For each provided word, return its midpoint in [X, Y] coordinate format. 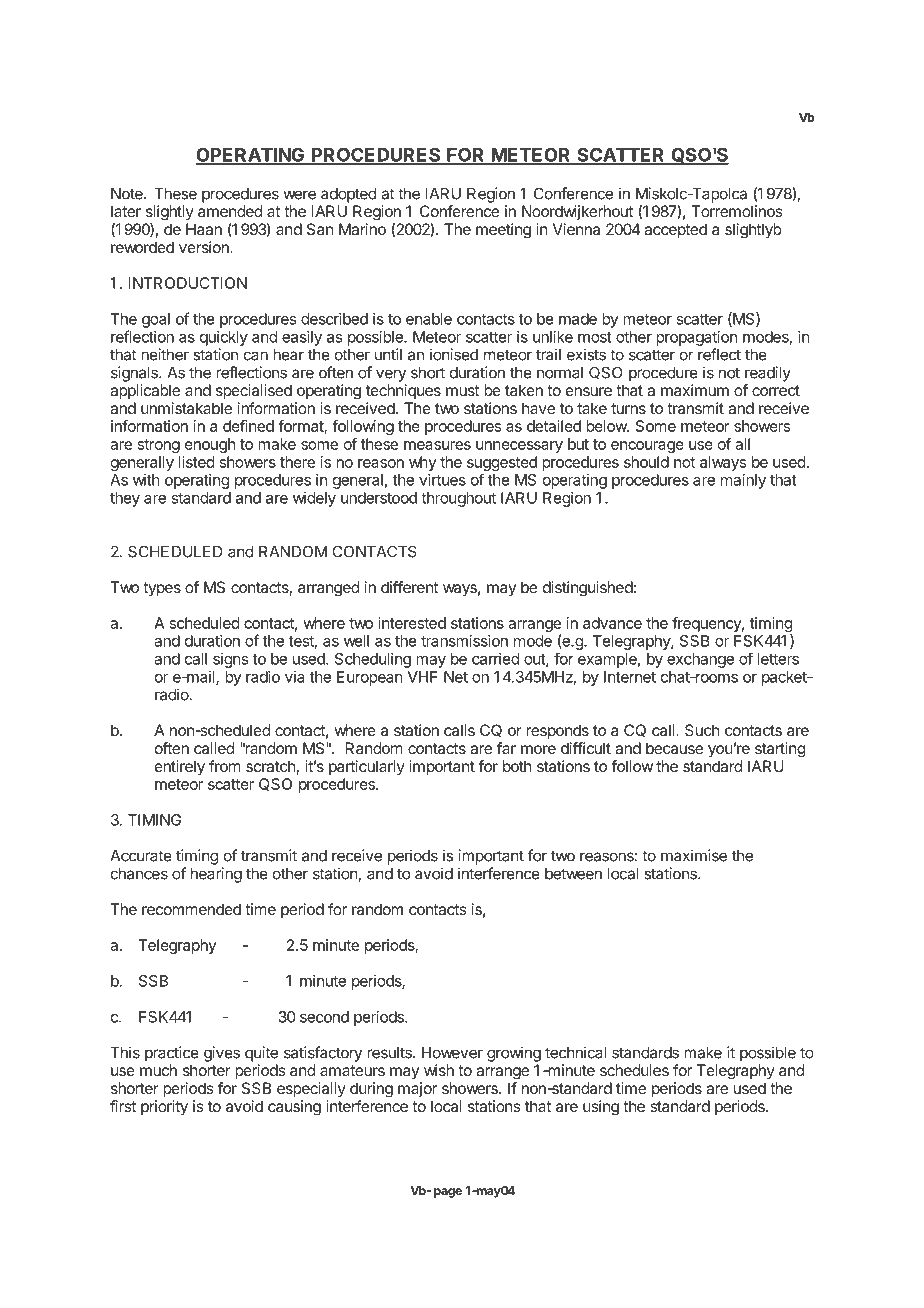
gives [222, 1054]
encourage [647, 447]
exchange [700, 660]
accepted [675, 231]
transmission [464, 641]
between [573, 874]
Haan [204, 229]
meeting [503, 231]
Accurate [141, 856]
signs [230, 660]
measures [437, 445]
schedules [634, 1070]
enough [210, 445]
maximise [694, 855]
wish [439, 1070]
